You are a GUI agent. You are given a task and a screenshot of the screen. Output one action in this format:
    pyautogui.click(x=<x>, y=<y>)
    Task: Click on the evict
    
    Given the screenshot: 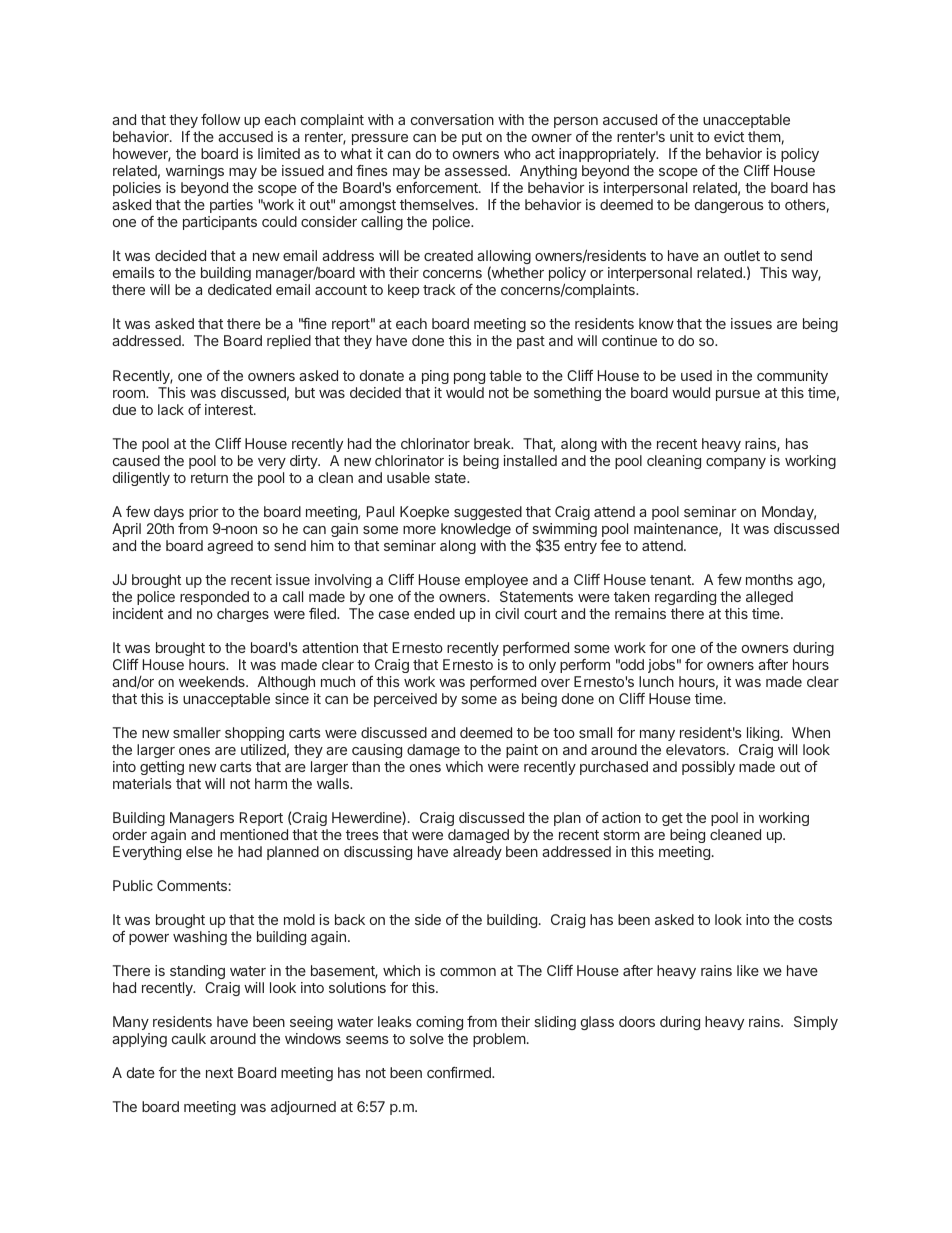 What is the action you would take?
    pyautogui.click(x=729, y=136)
